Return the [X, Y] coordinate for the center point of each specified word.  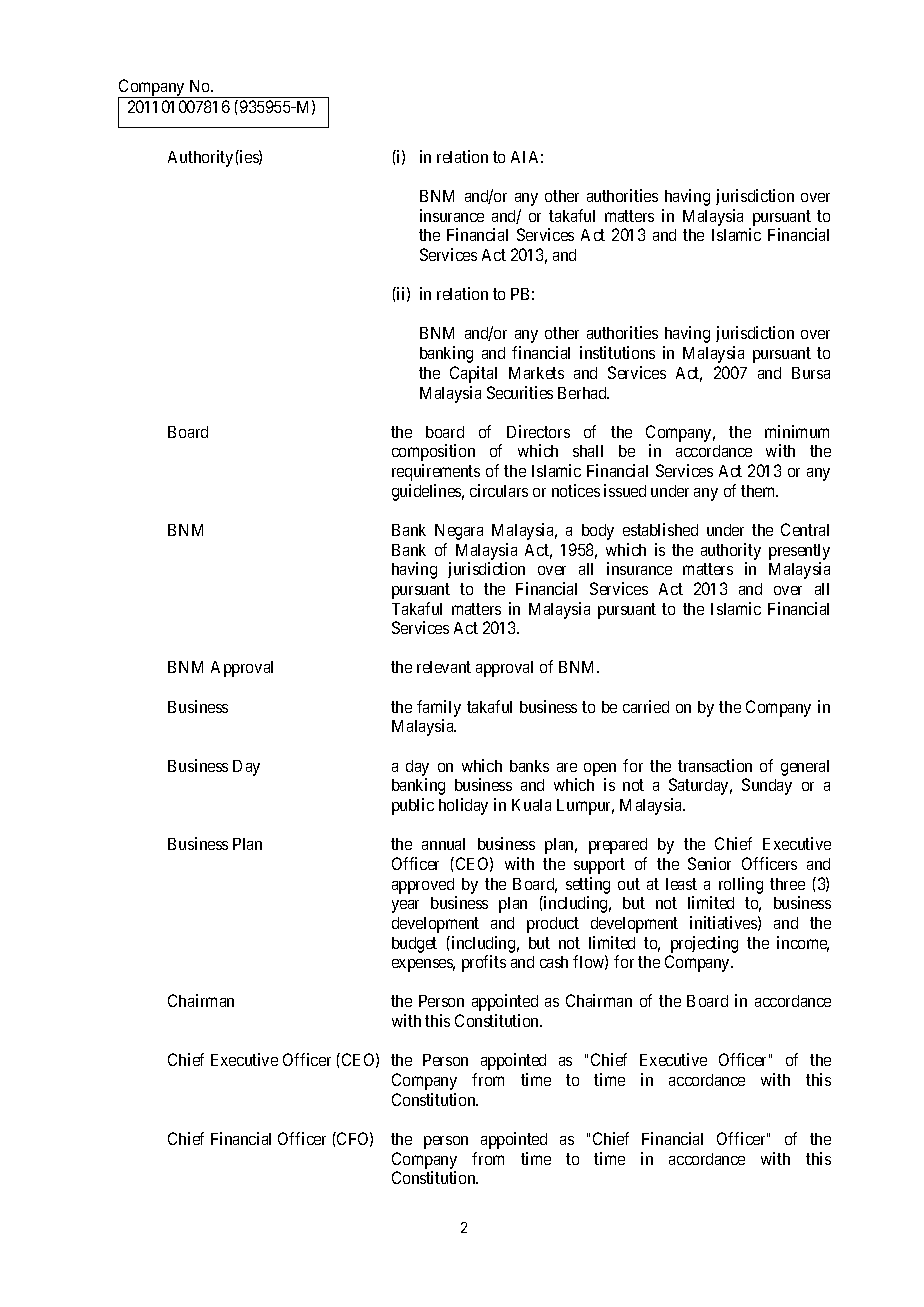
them [759, 491]
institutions [617, 352]
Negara [459, 532]
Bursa [811, 373]
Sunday [767, 786]
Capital [473, 374]
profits [484, 963]
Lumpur [585, 807]
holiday [463, 806]
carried [646, 706]
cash [554, 962]
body [598, 532]
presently [799, 552]
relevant [444, 667]
